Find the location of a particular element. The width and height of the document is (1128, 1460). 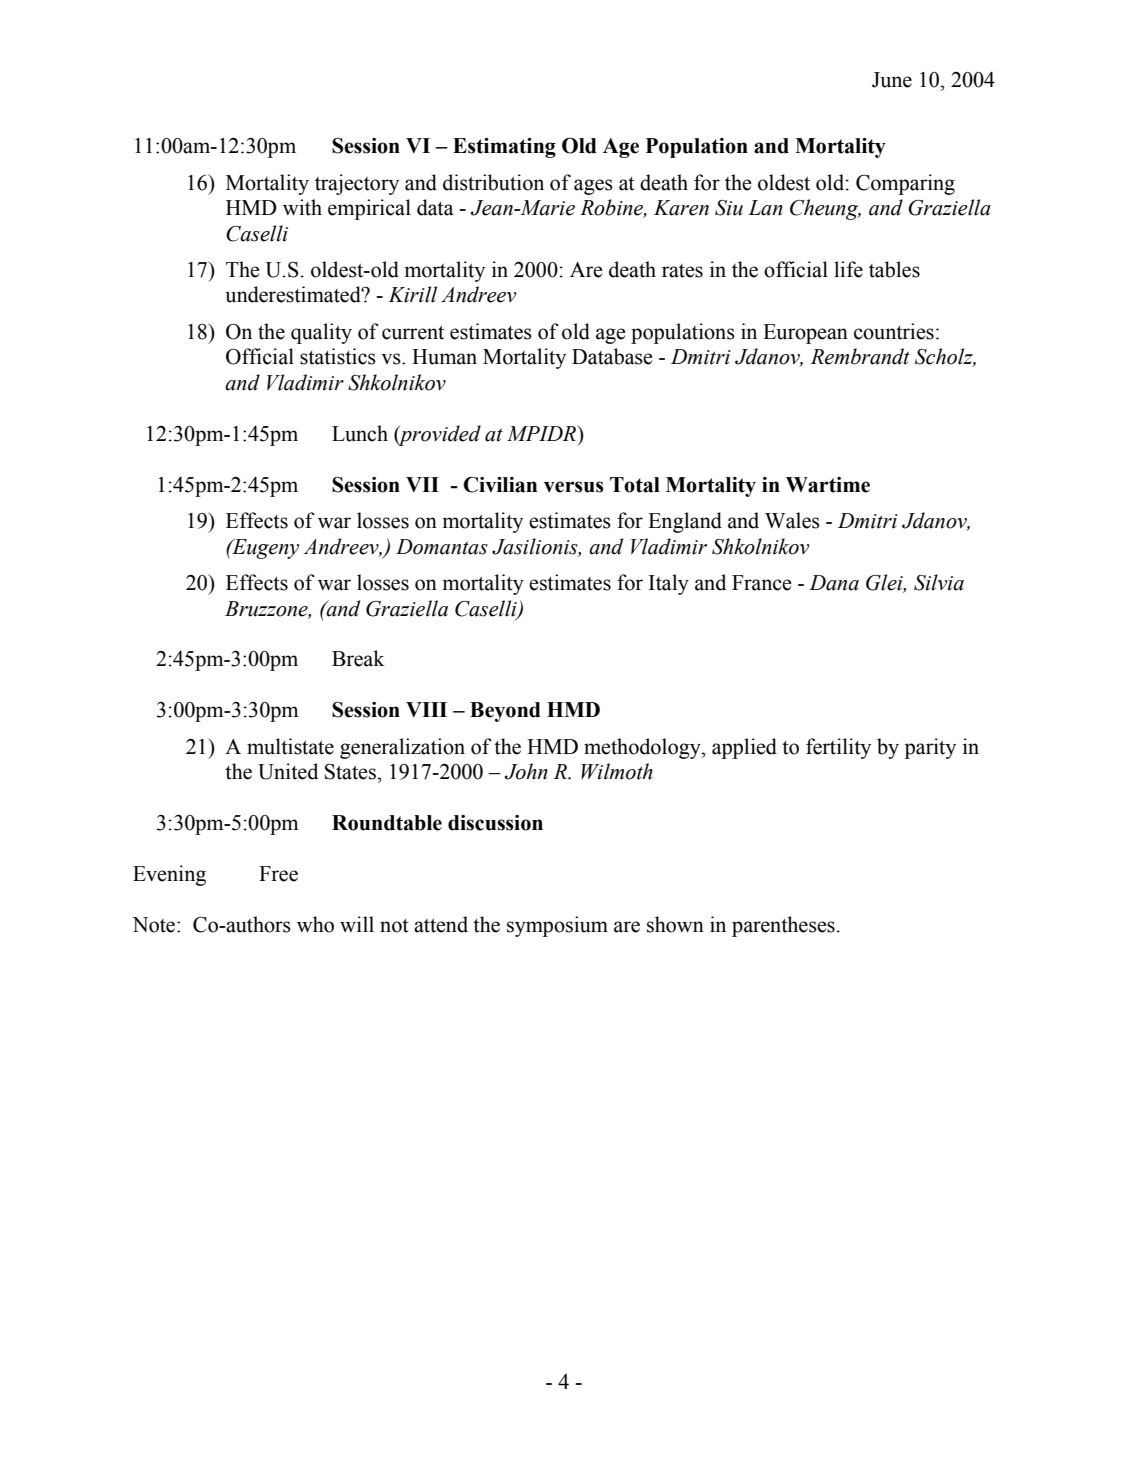

statistics is located at coordinates (338, 356).
